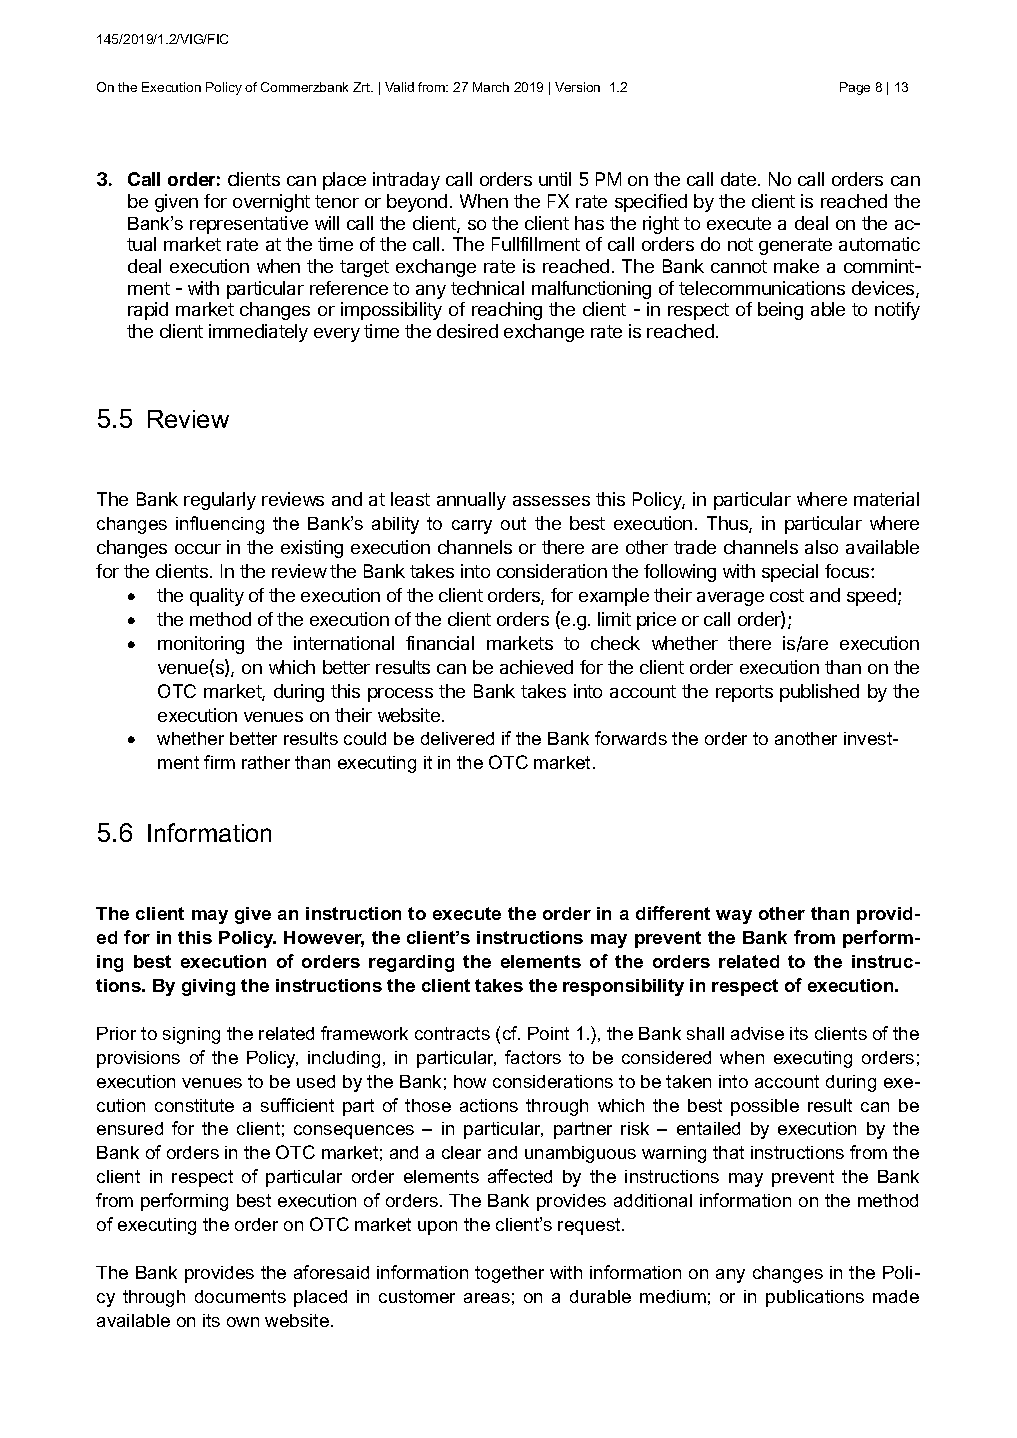  Describe the element at coordinates (757, 1033) in the page. I see `advise` at that location.
